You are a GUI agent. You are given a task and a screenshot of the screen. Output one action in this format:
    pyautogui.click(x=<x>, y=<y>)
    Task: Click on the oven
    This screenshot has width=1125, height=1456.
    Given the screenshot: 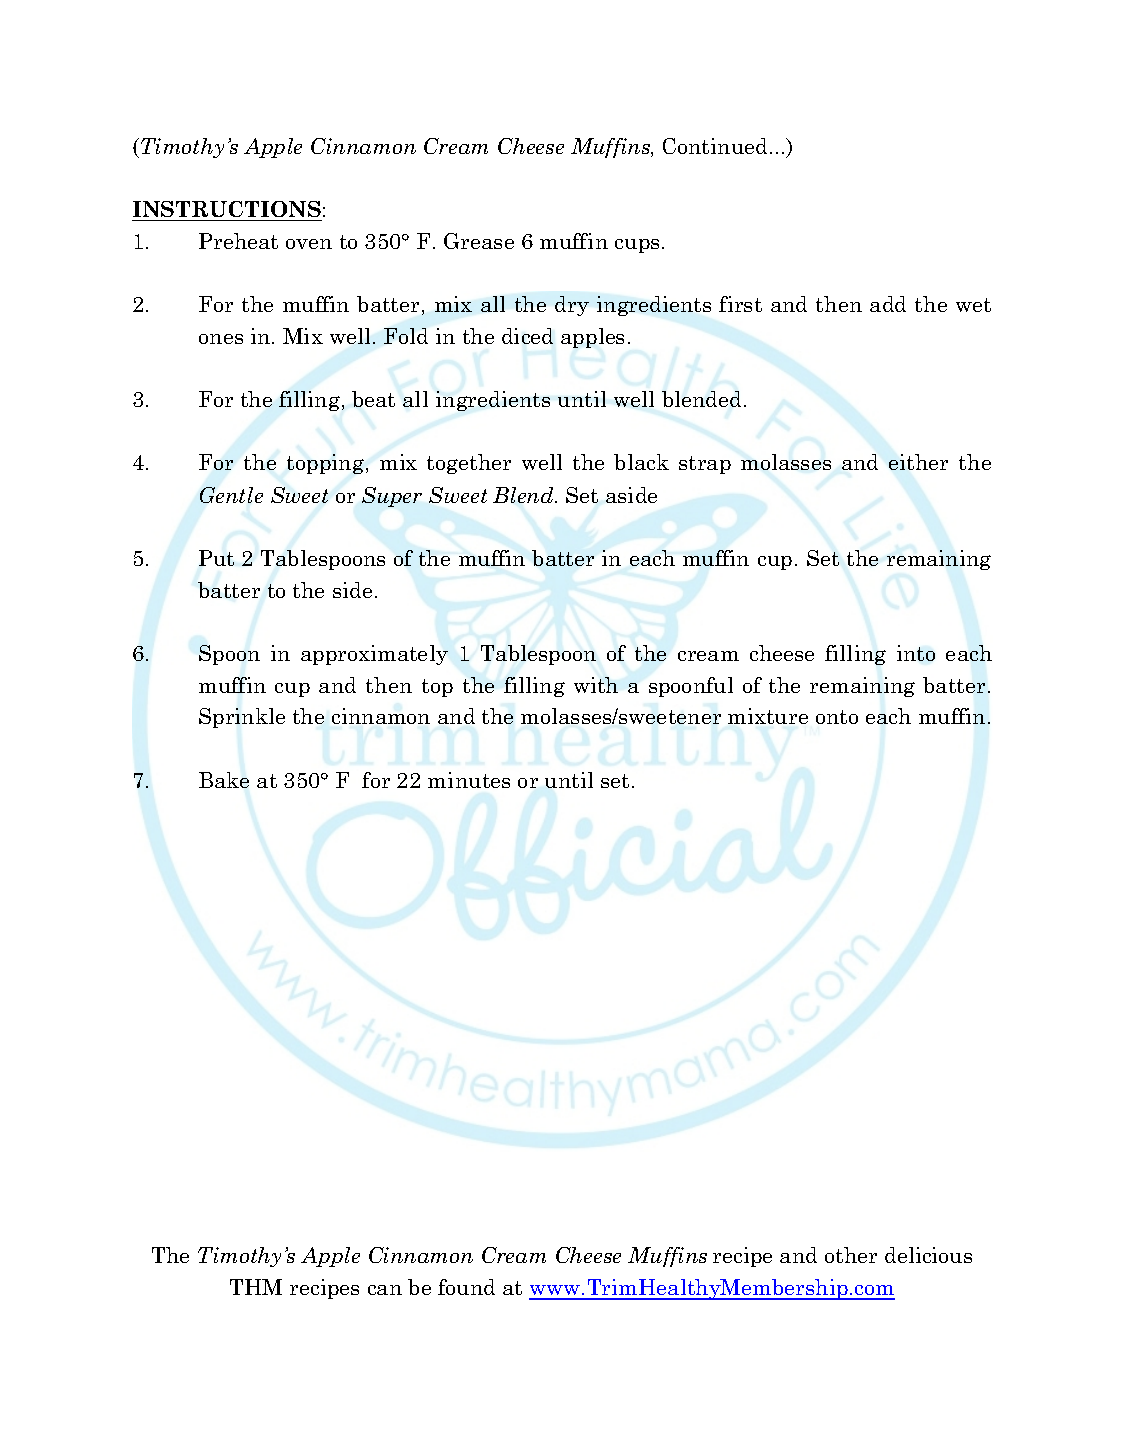 What is the action you would take?
    pyautogui.click(x=309, y=244)
